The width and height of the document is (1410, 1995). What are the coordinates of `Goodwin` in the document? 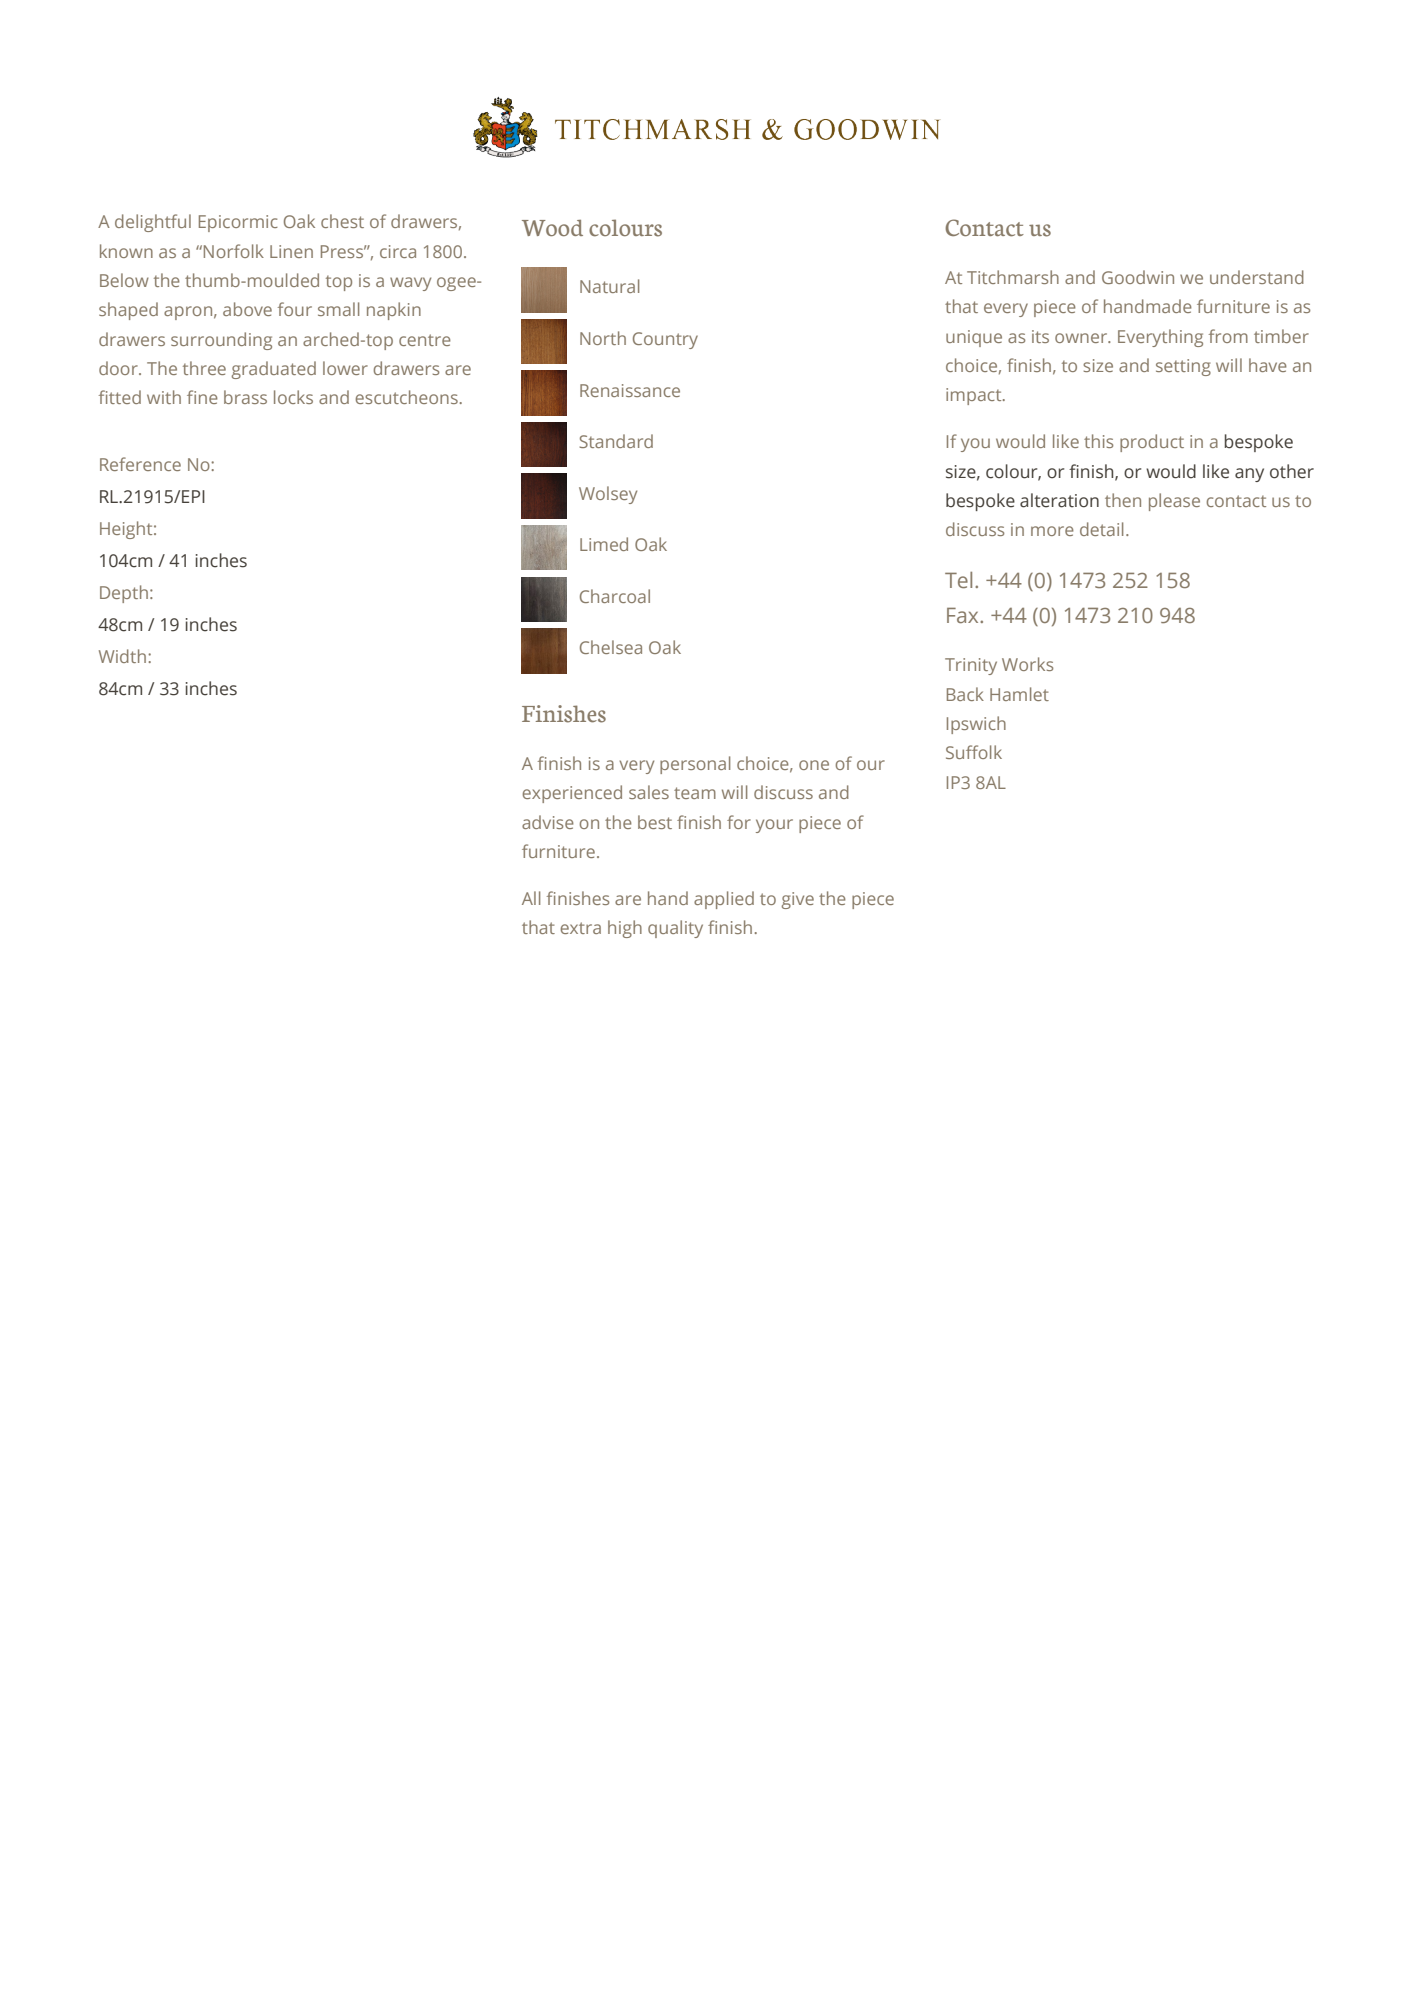 It's located at (1138, 277).
